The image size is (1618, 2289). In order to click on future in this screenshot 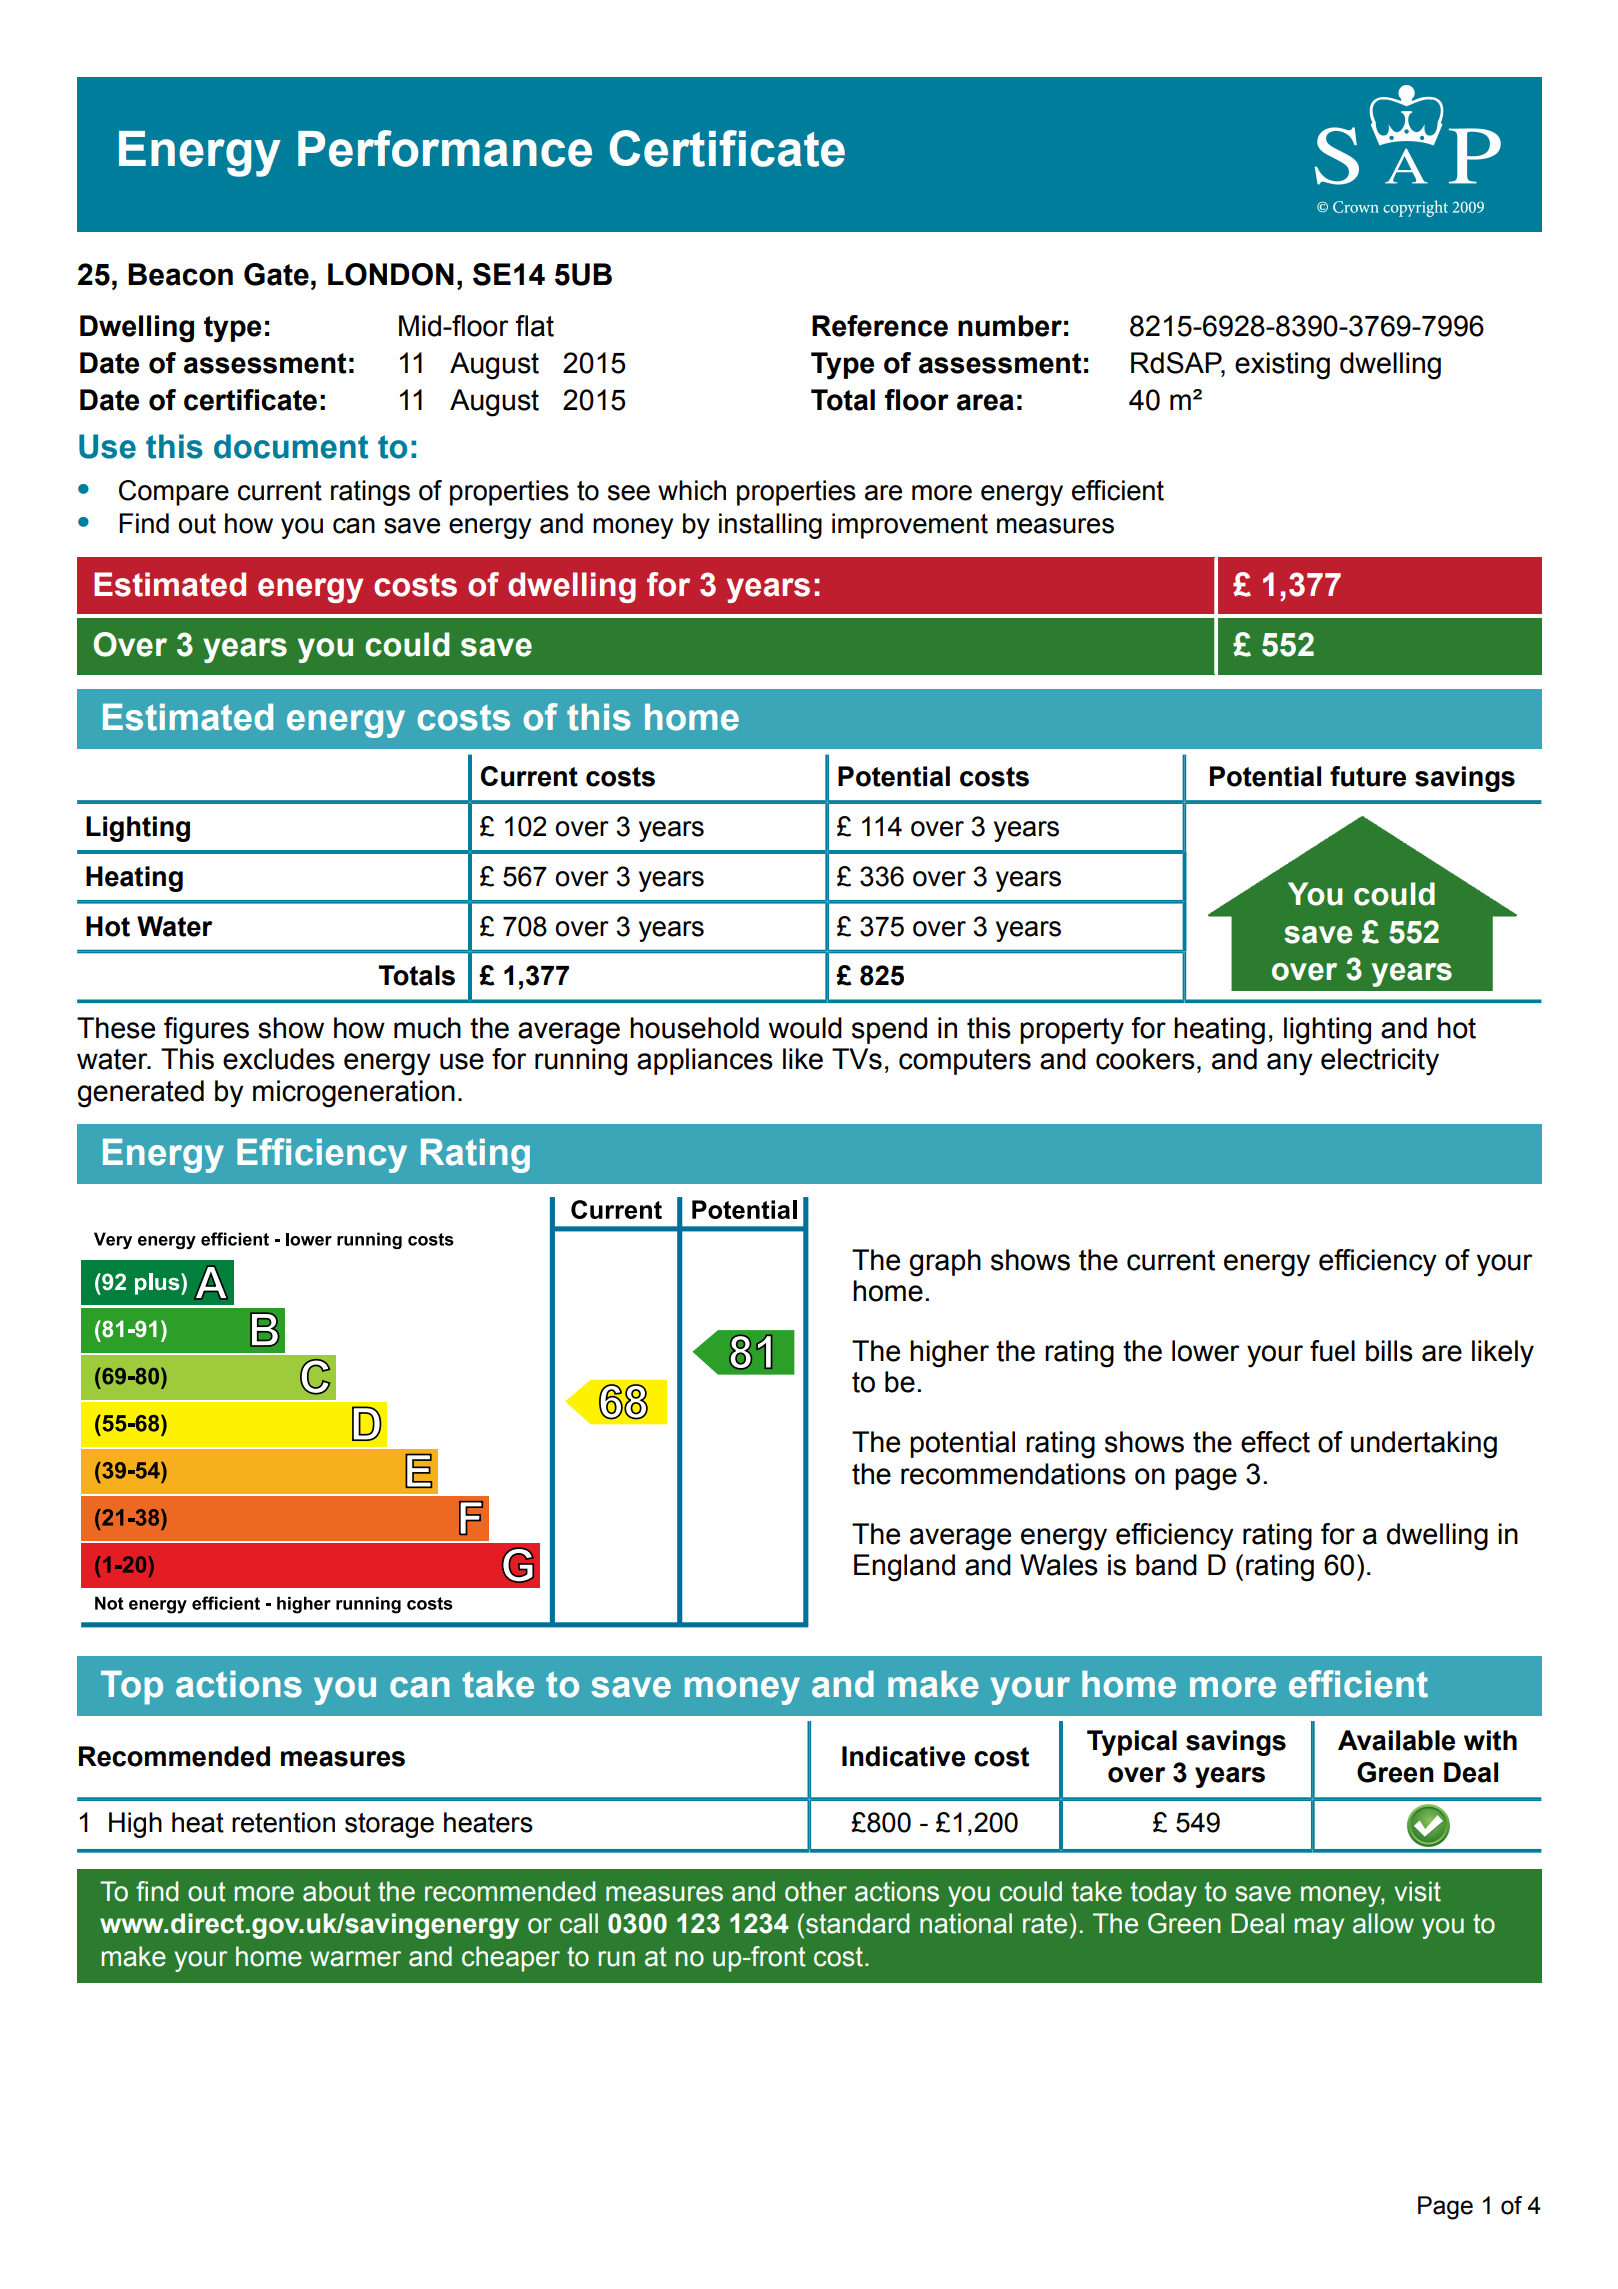, I will do `click(1368, 776)`.
